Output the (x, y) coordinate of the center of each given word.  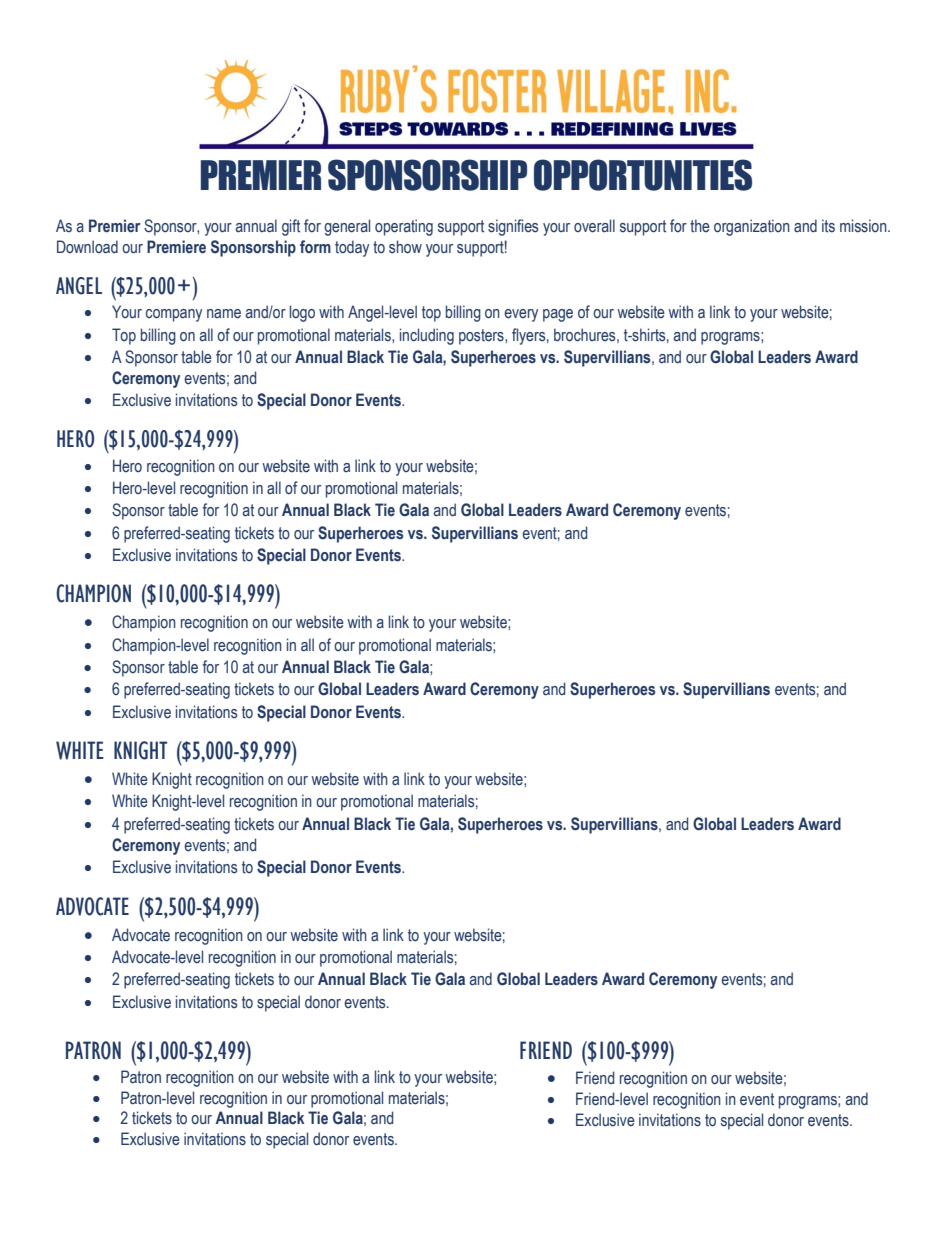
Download (87, 247)
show (405, 247)
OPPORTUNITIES (643, 175)
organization (752, 227)
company (174, 315)
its (828, 226)
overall (594, 226)
